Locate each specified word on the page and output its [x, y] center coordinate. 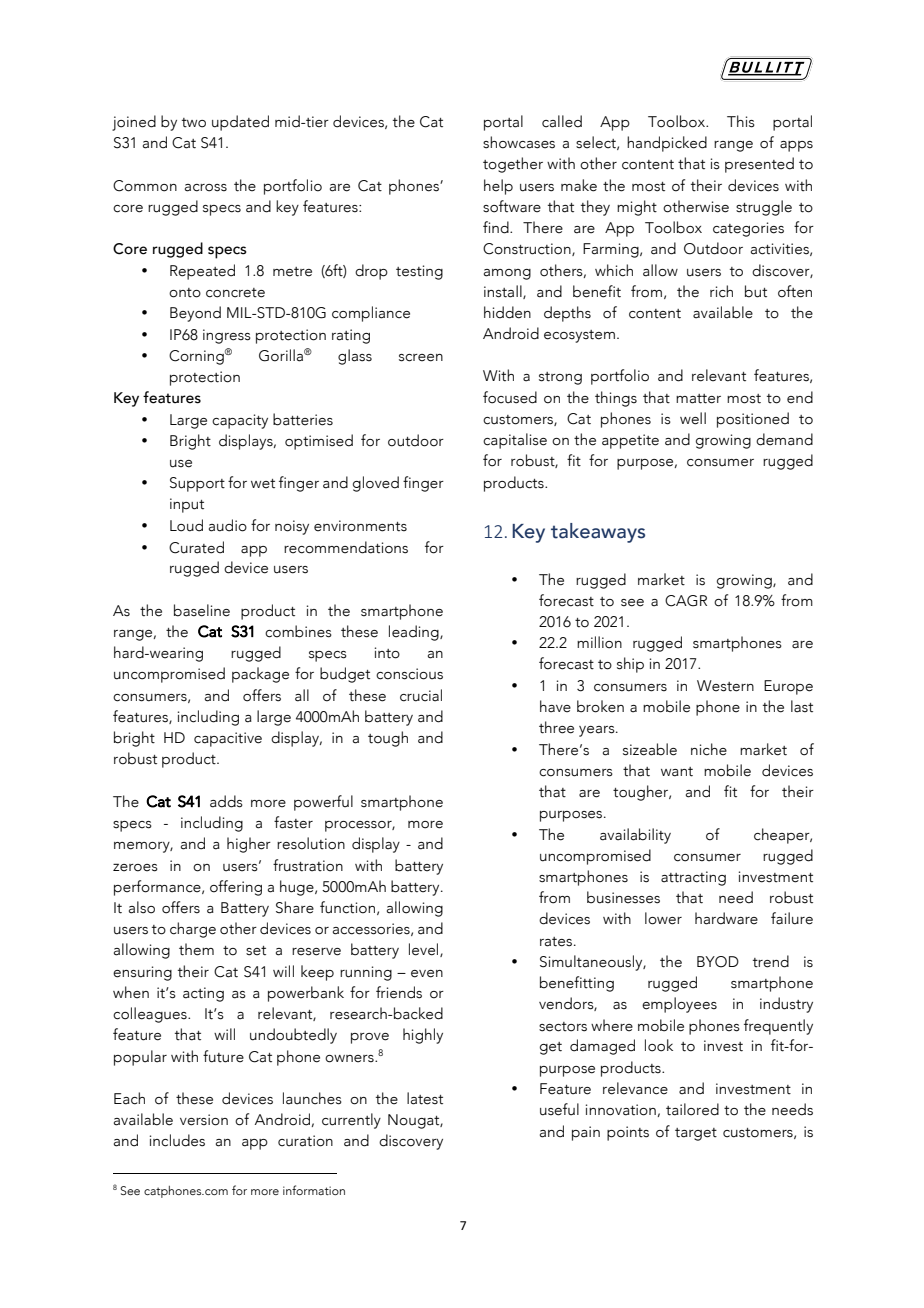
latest [425, 1098]
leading [415, 633]
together [513, 165]
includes [177, 1140]
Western [725, 686]
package [260, 675]
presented [759, 165]
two [194, 123]
